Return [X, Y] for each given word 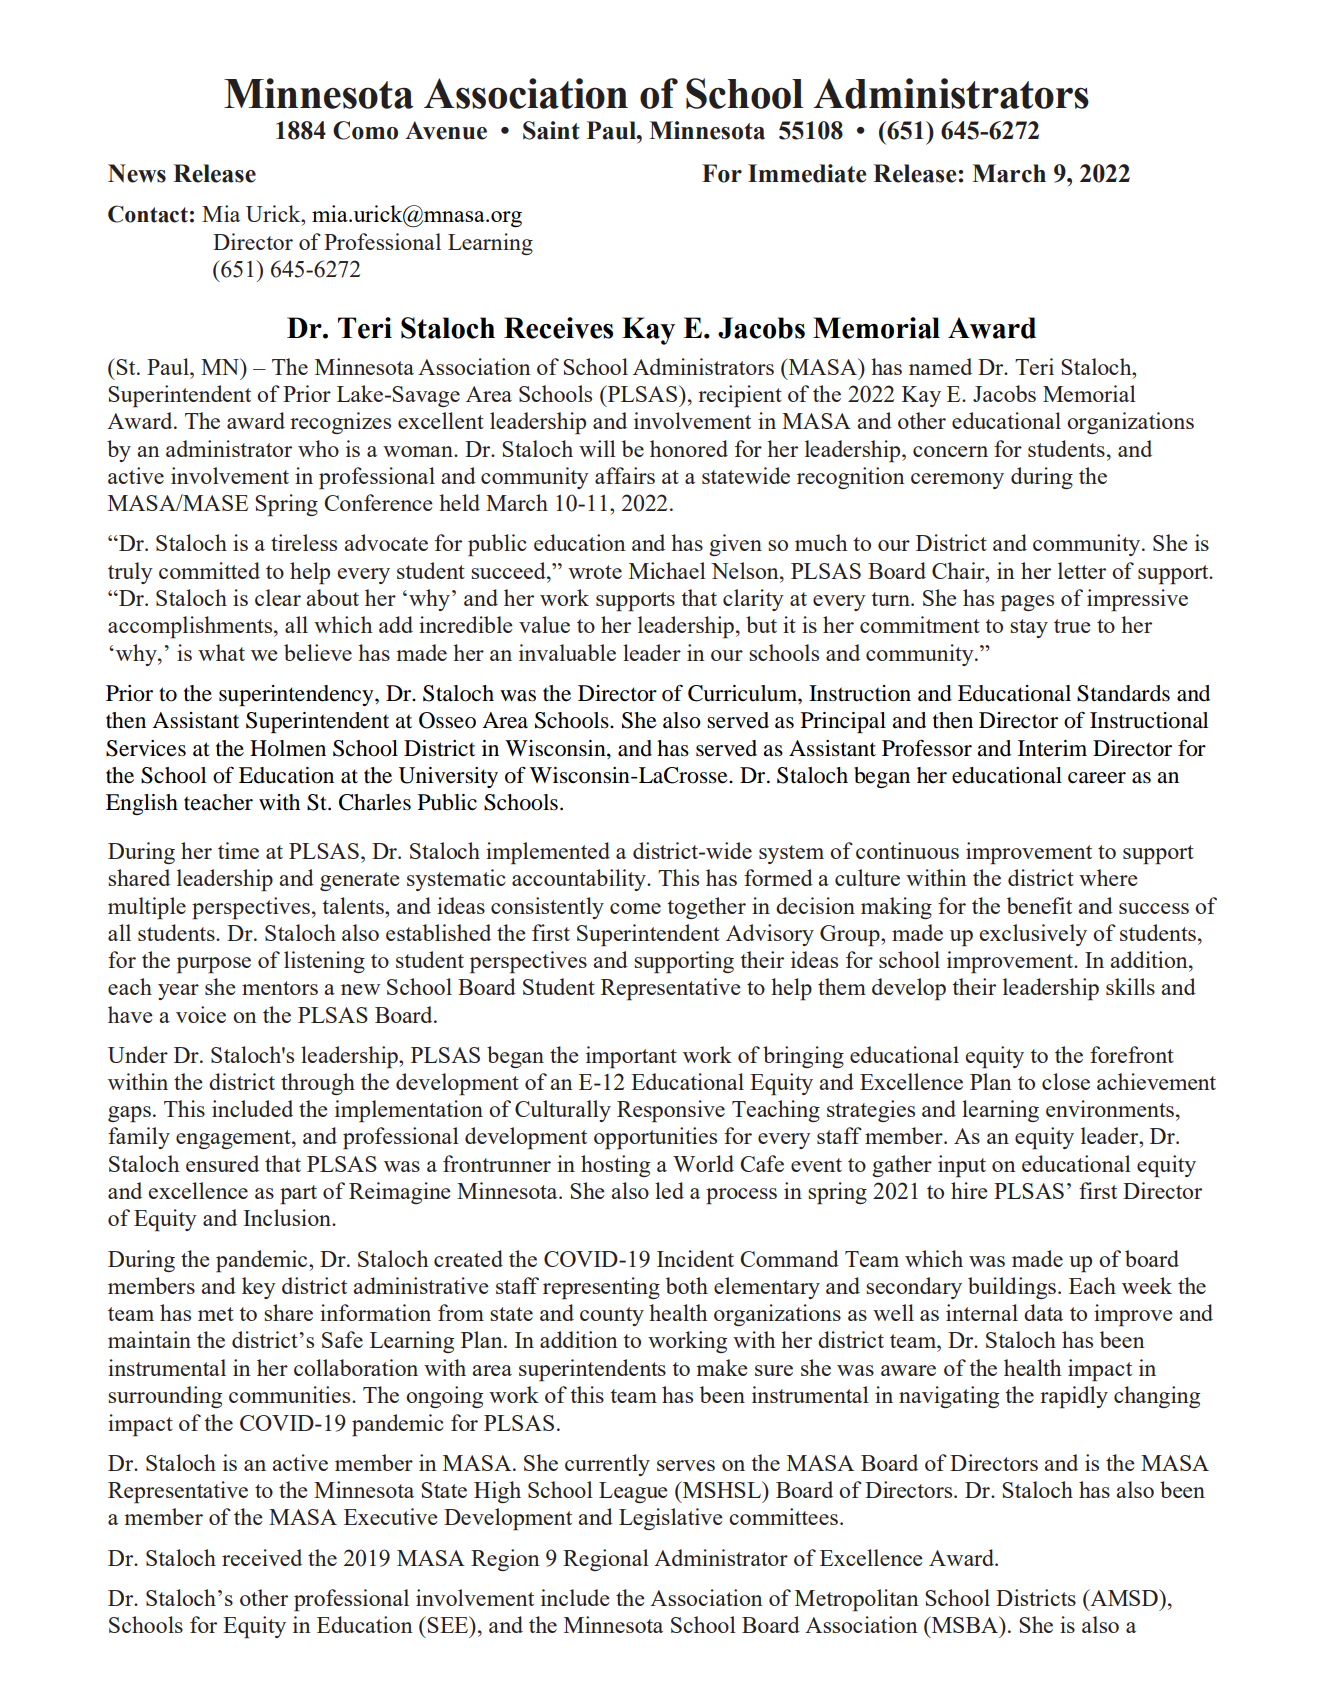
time [238, 850]
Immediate [807, 173]
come [635, 908]
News [137, 173]
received [262, 1557]
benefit [1039, 905]
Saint [551, 130]
